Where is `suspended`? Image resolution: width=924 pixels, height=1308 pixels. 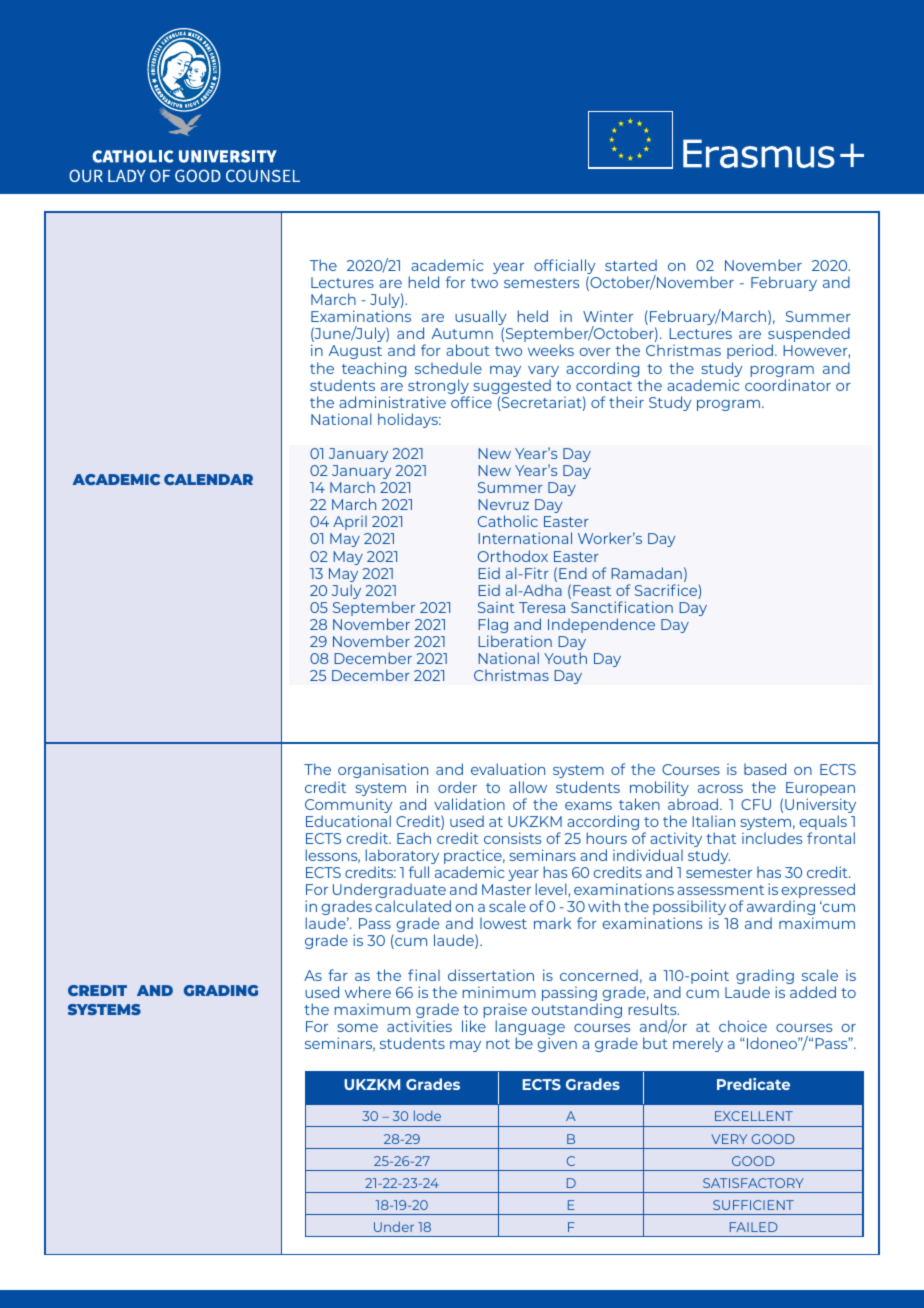
suspended is located at coordinates (809, 336).
